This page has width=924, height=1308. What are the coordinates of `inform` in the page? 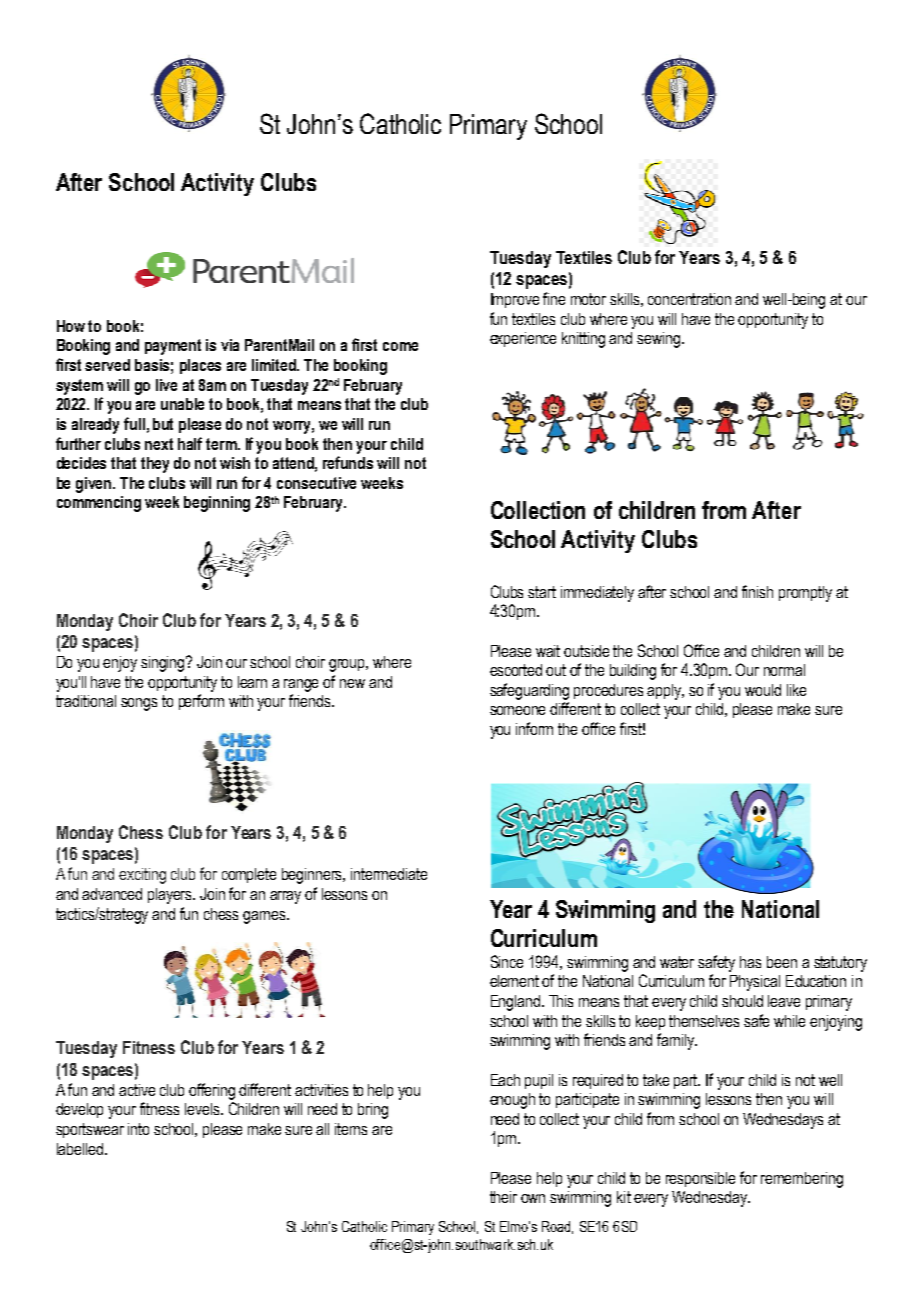 It's located at (534, 728).
